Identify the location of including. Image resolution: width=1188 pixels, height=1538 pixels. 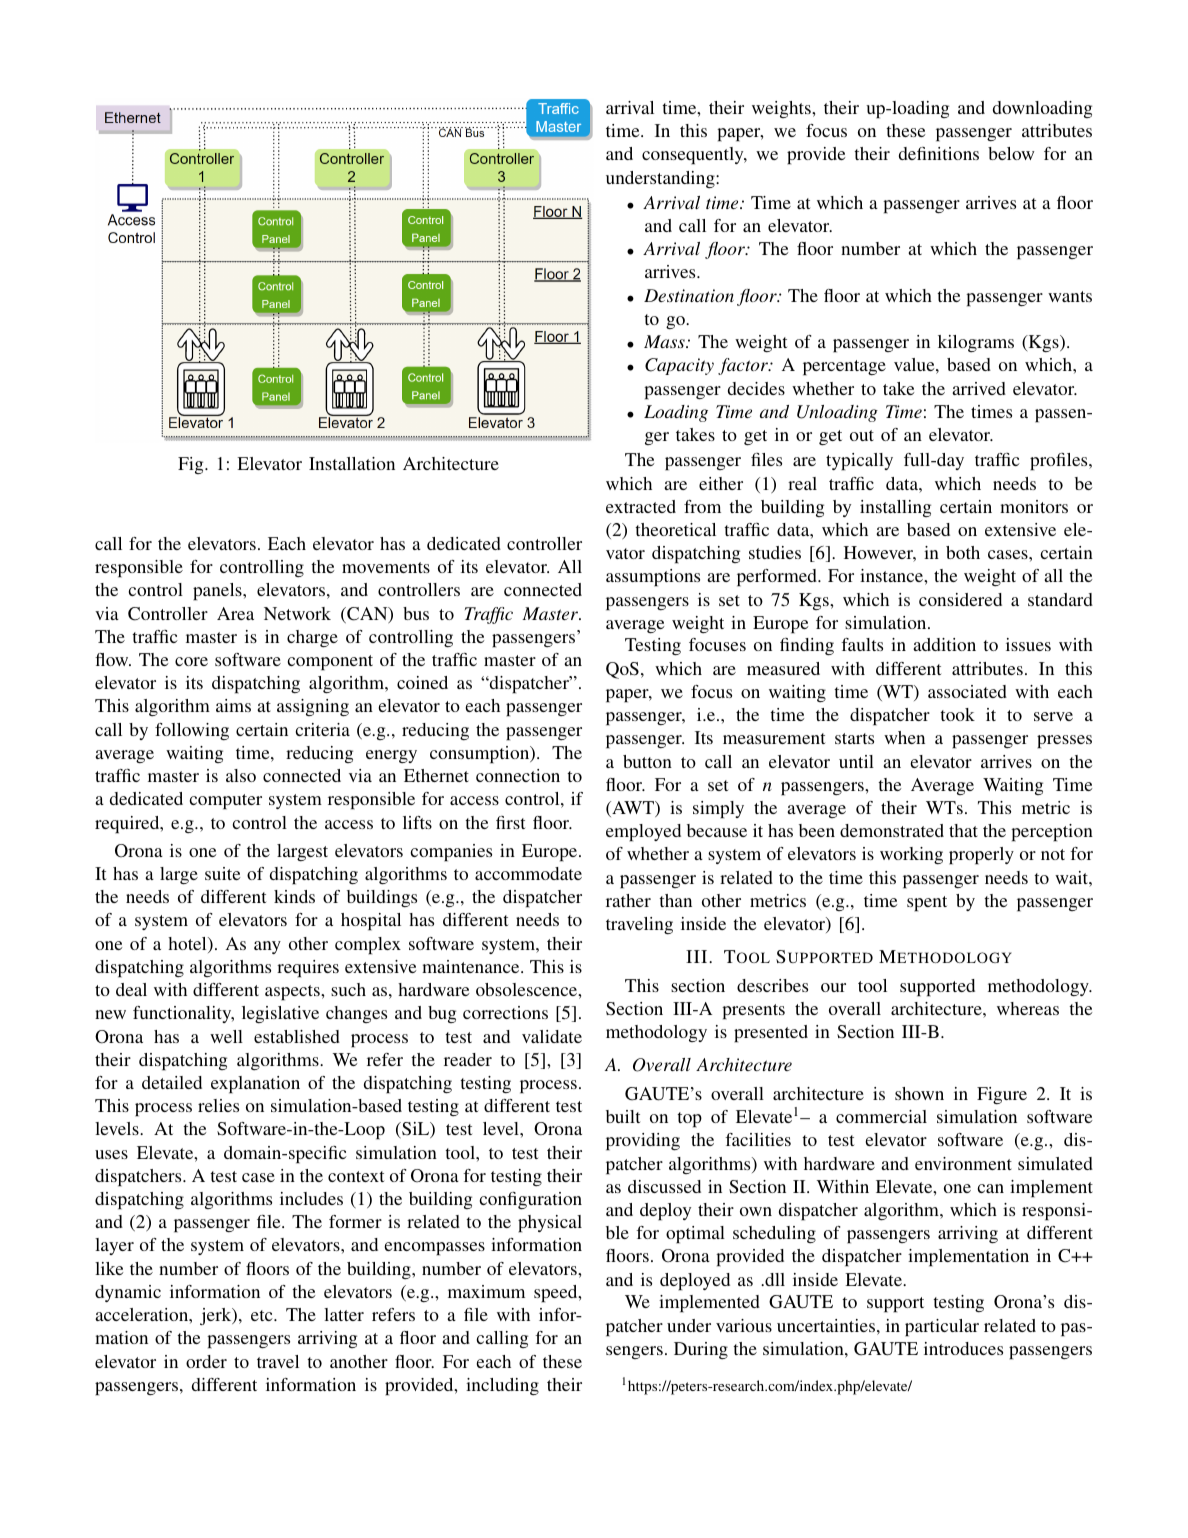
(502, 1386).
